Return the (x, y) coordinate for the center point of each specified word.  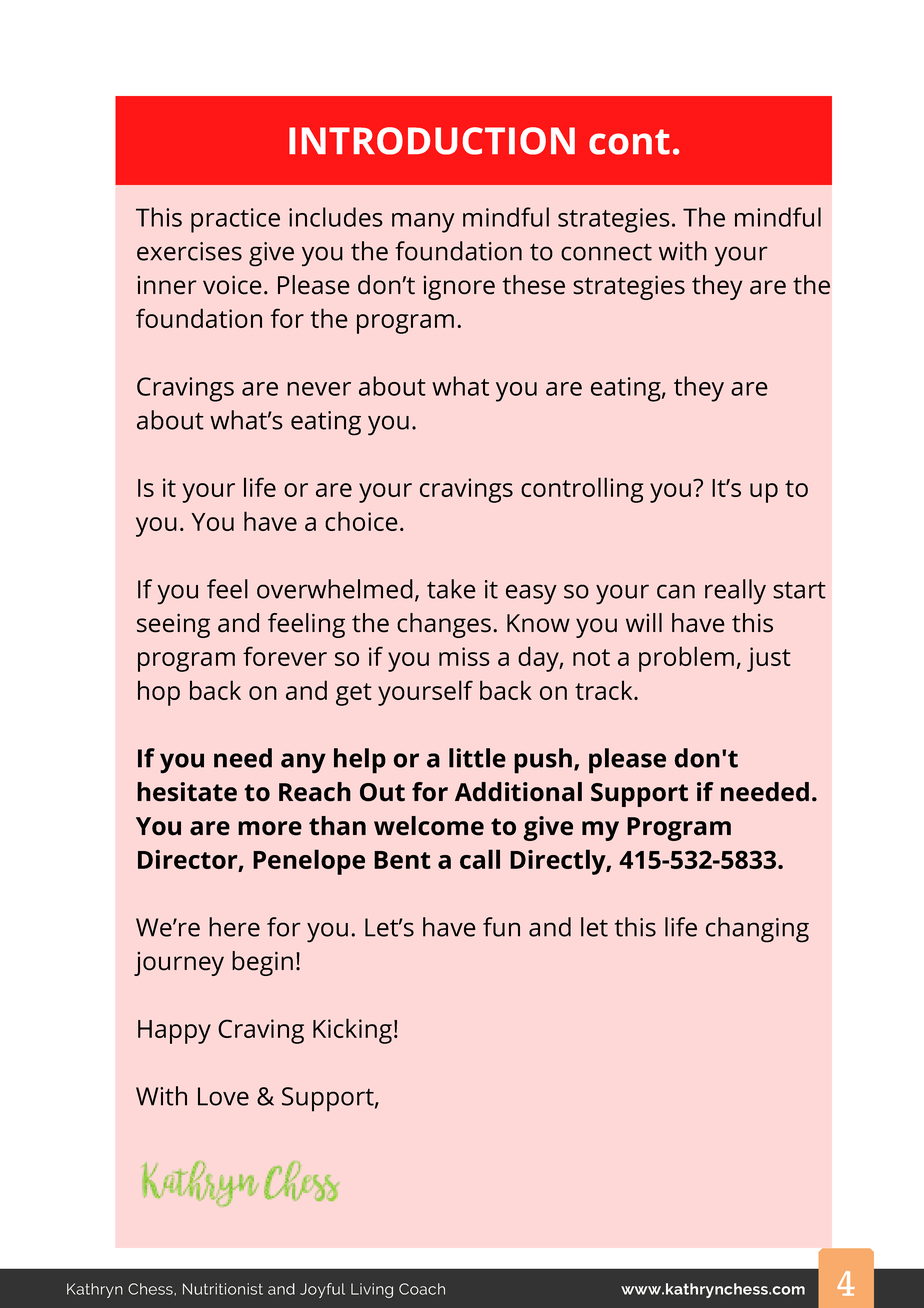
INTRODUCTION (432, 141)
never (319, 389)
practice (235, 220)
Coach (422, 1289)
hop (159, 693)
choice (361, 521)
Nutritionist (223, 1289)
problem (686, 659)
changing (757, 930)
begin (262, 963)
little (477, 758)
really (735, 592)
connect (606, 252)
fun (501, 927)
